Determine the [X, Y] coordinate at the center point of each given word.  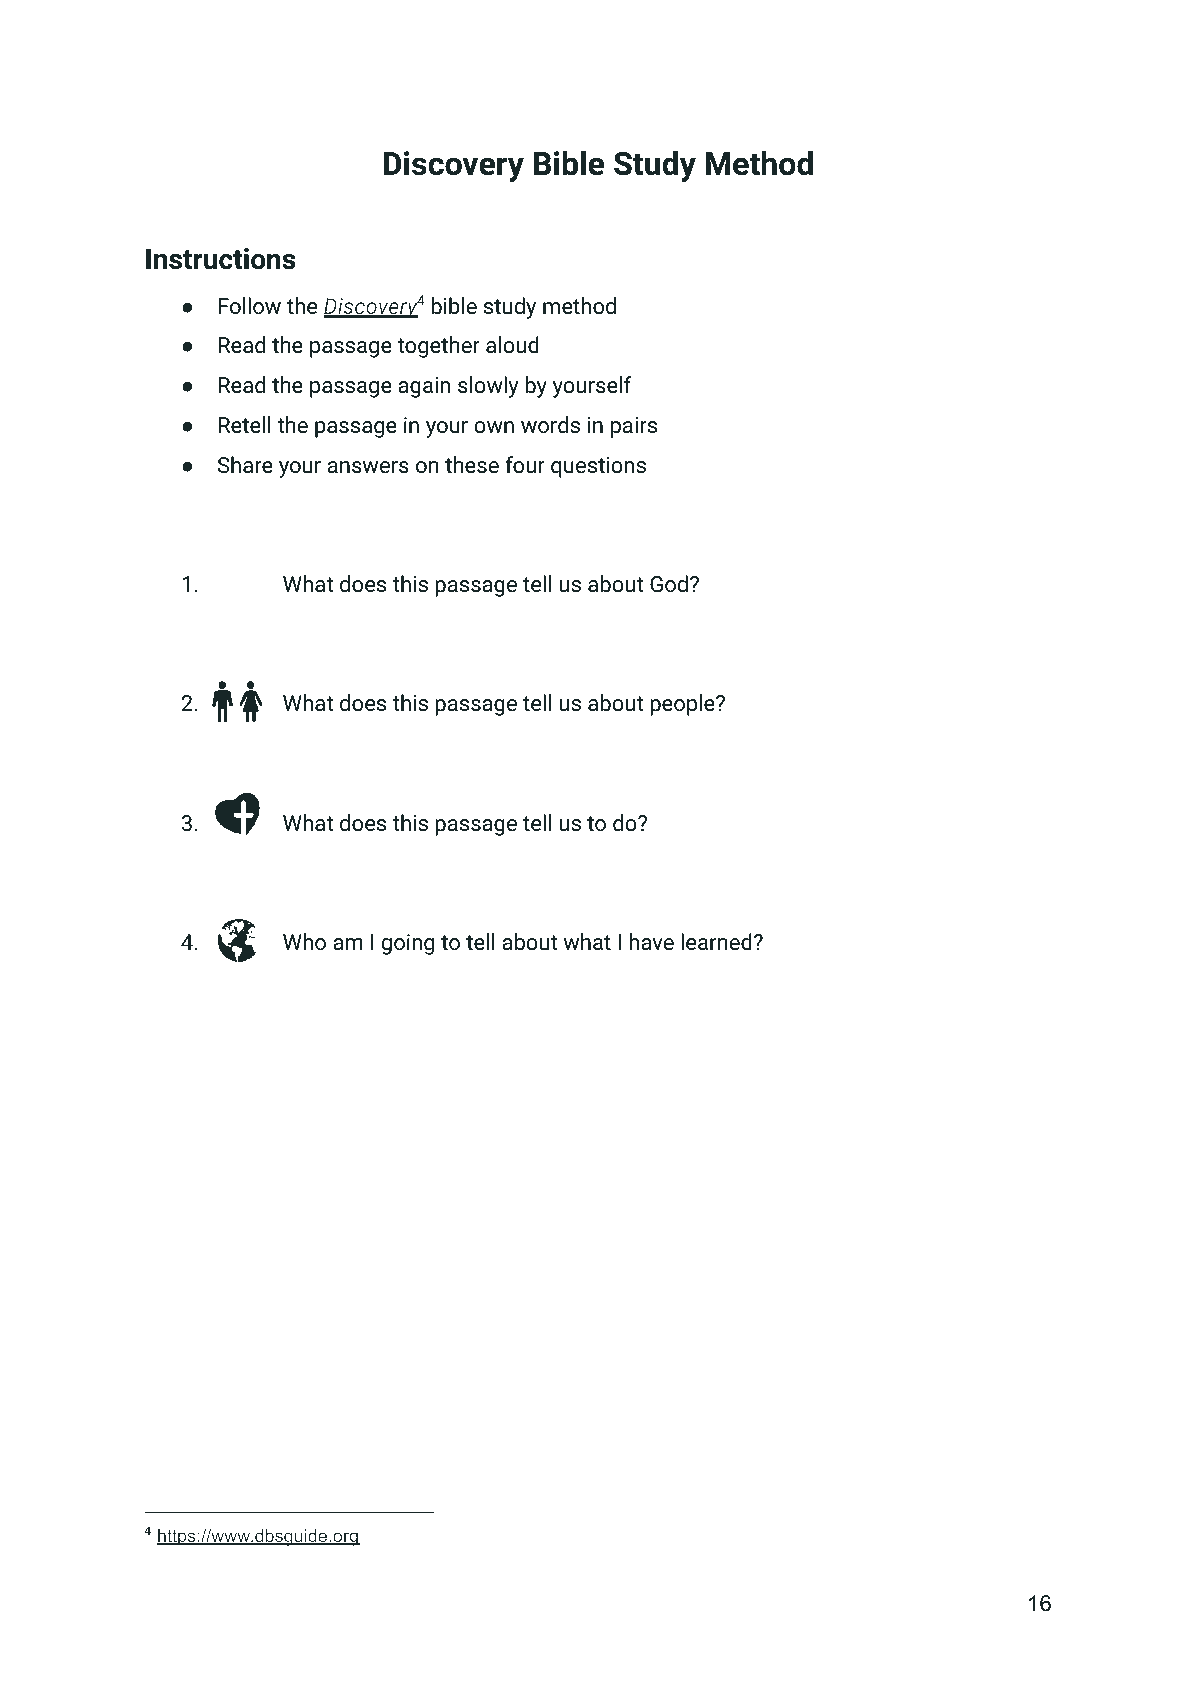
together [438, 347]
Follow [250, 306]
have [651, 941]
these [472, 464]
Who [304, 942]
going [407, 944]
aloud [512, 345]
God [669, 584]
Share [245, 464]
